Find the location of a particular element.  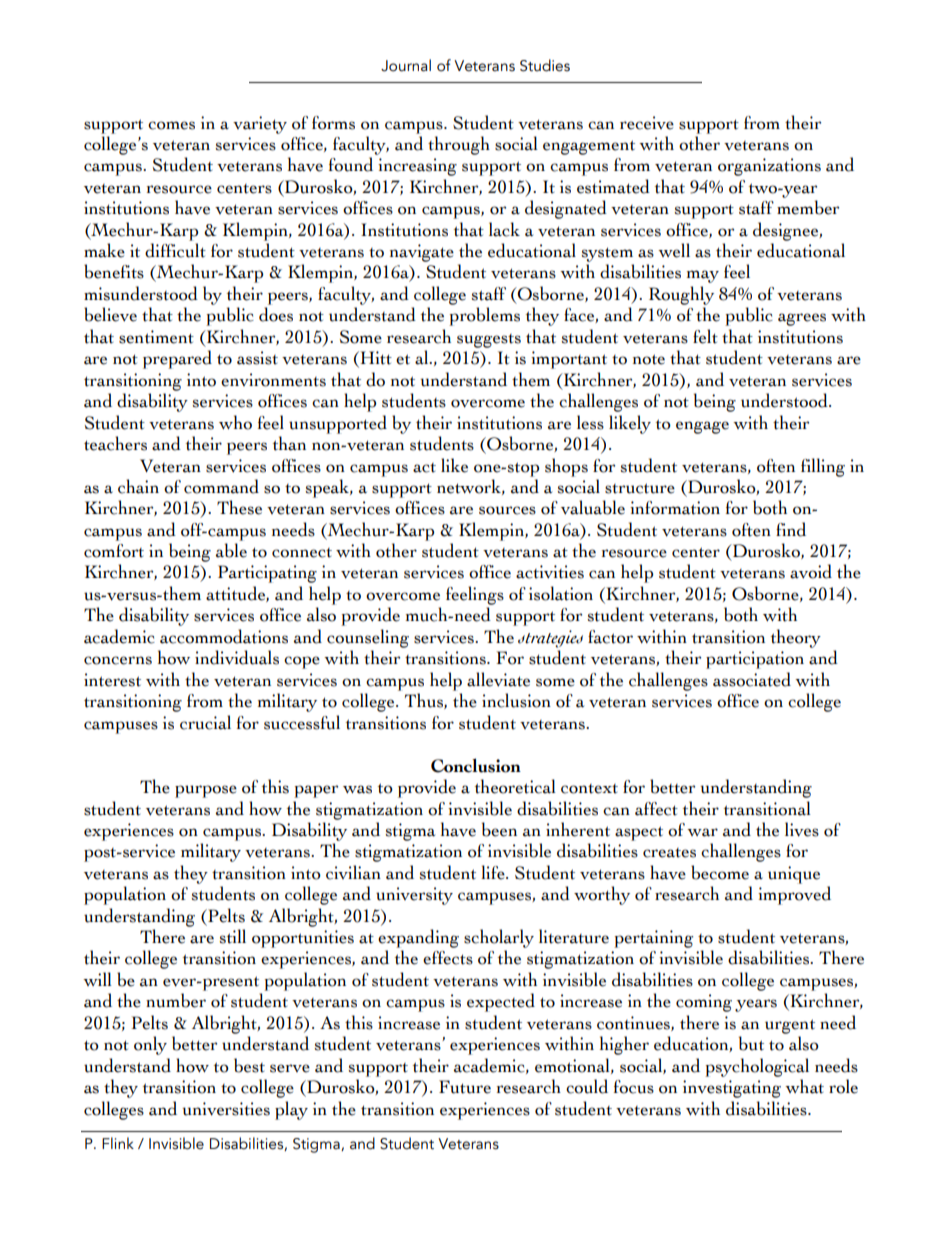

accommodations is located at coordinates (224, 636).
